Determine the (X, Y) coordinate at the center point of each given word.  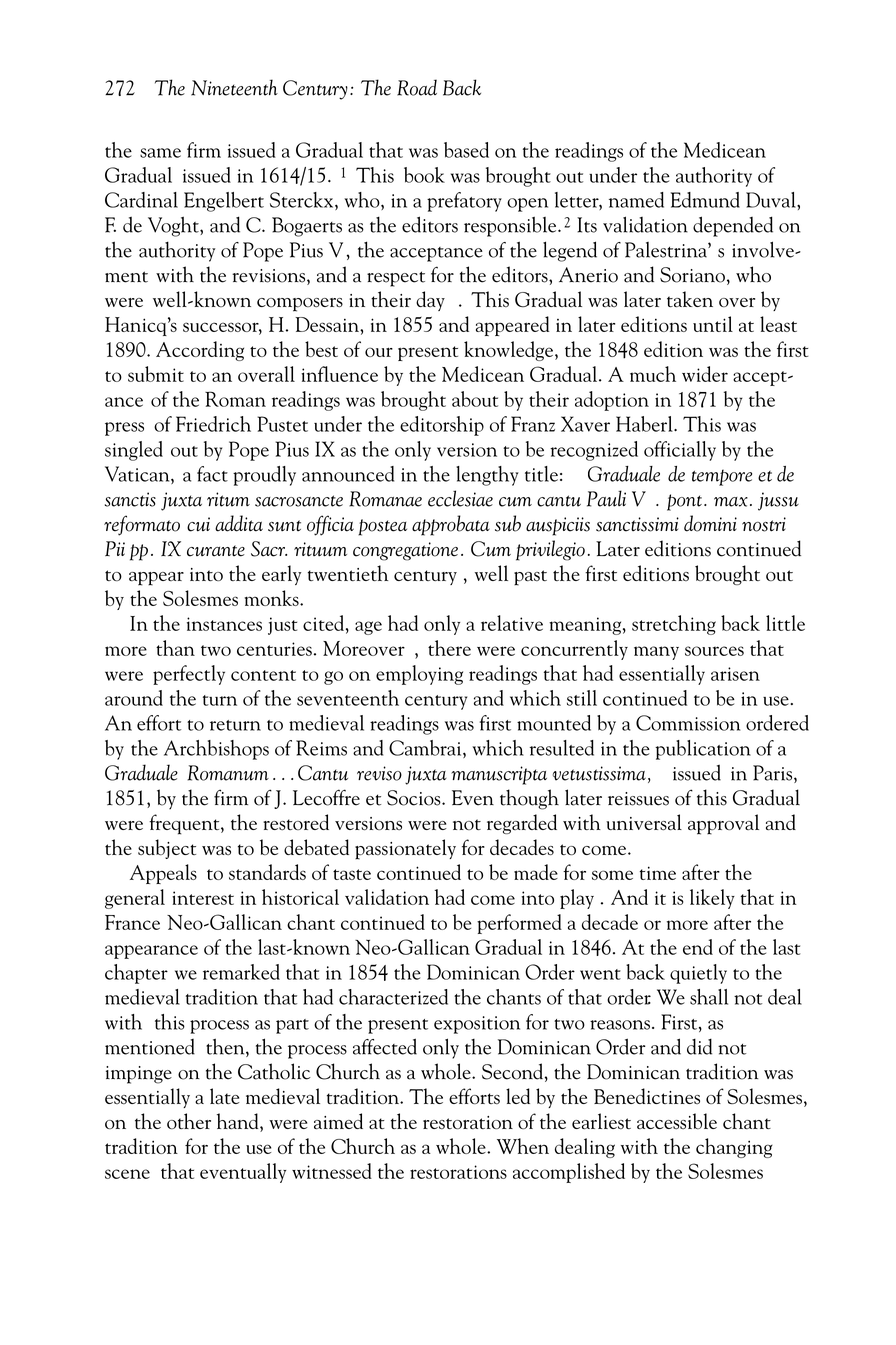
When (523, 1146)
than (175, 648)
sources (714, 651)
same (160, 153)
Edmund (705, 200)
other (189, 1121)
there (449, 648)
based (466, 150)
